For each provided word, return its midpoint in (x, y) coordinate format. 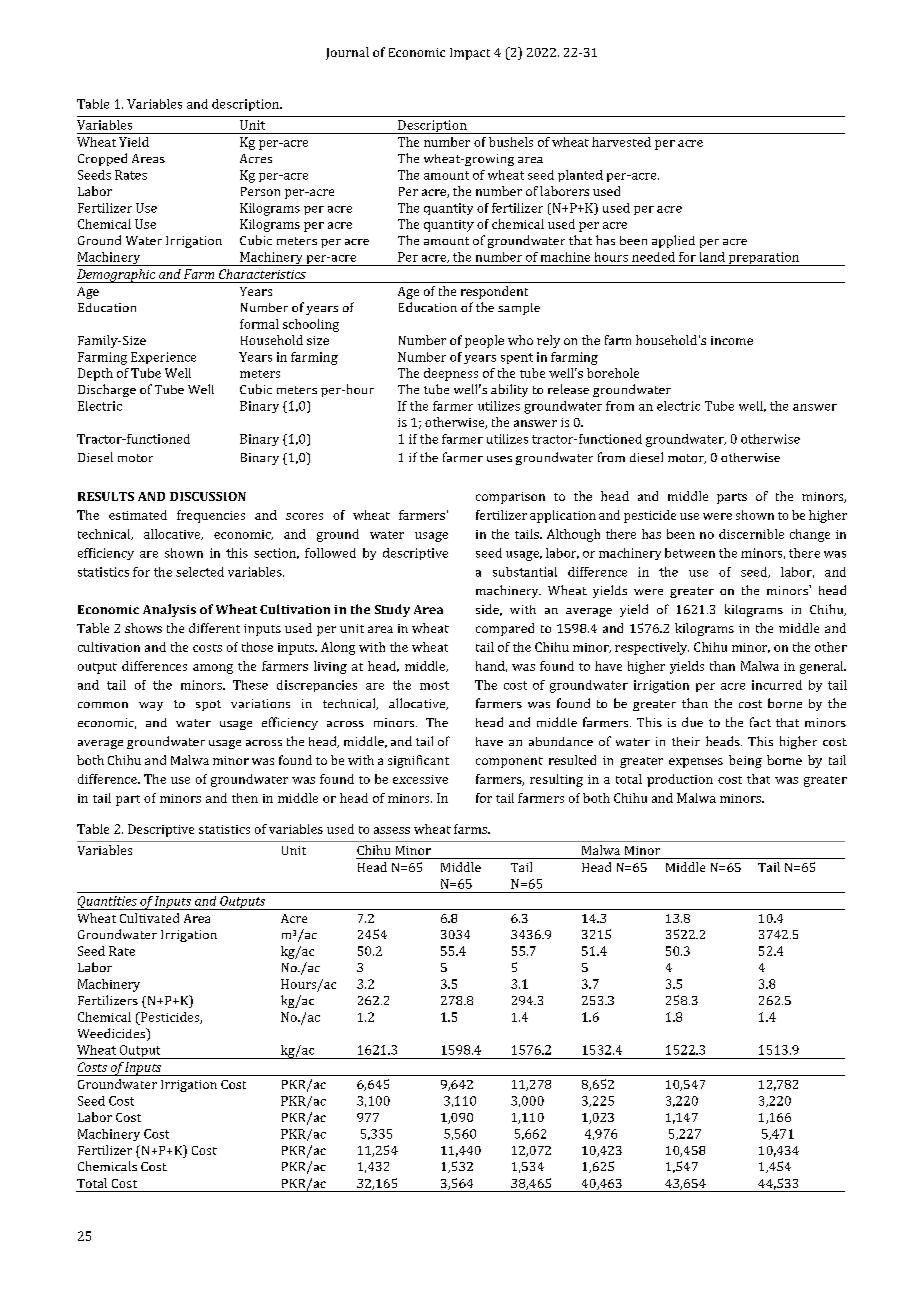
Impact (470, 54)
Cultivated (149, 918)
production (680, 780)
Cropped (102, 159)
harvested (621, 142)
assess (392, 830)
